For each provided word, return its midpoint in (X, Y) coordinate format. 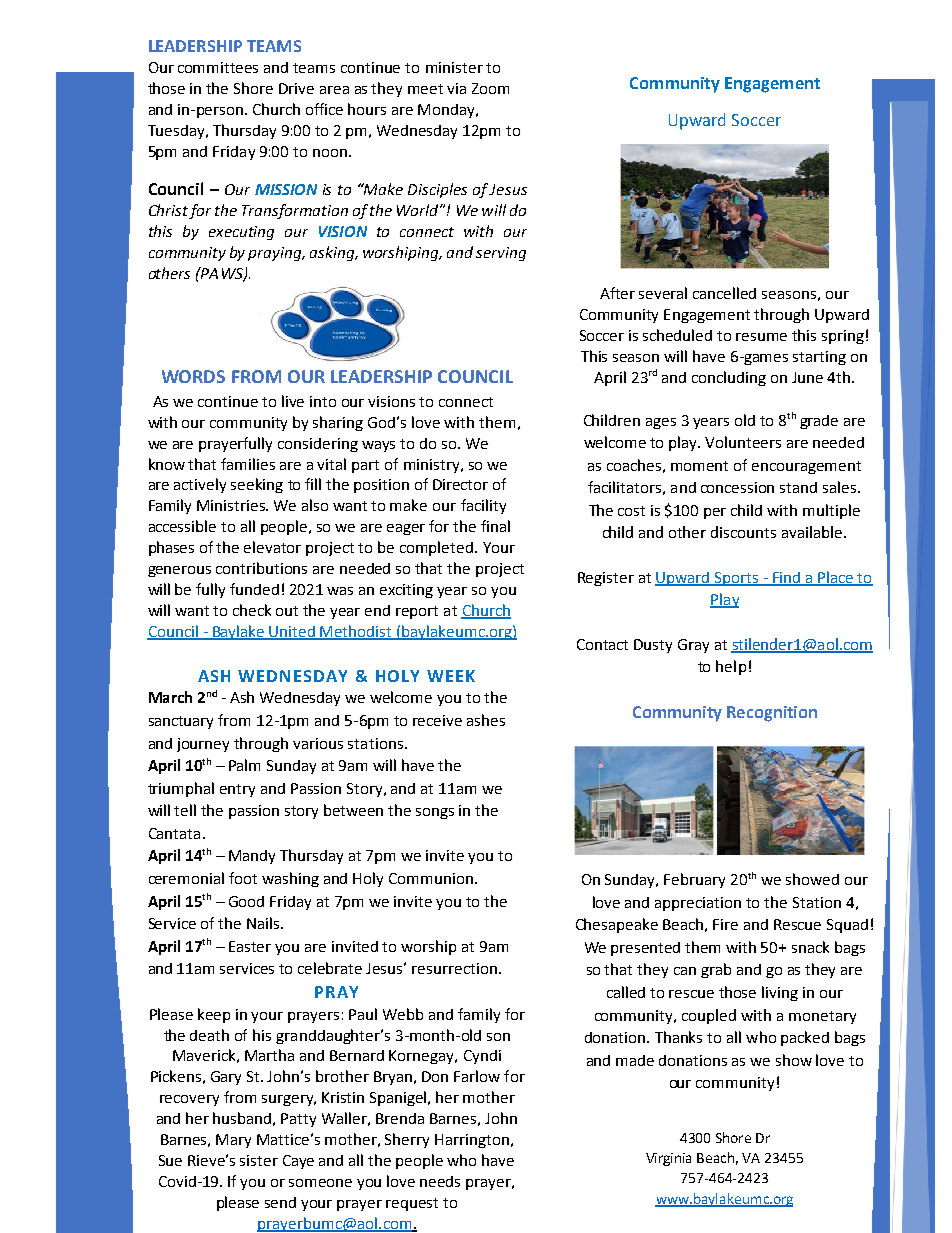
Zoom (490, 88)
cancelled (724, 293)
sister (259, 1160)
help (731, 667)
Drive (296, 88)
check (252, 610)
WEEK (451, 676)
